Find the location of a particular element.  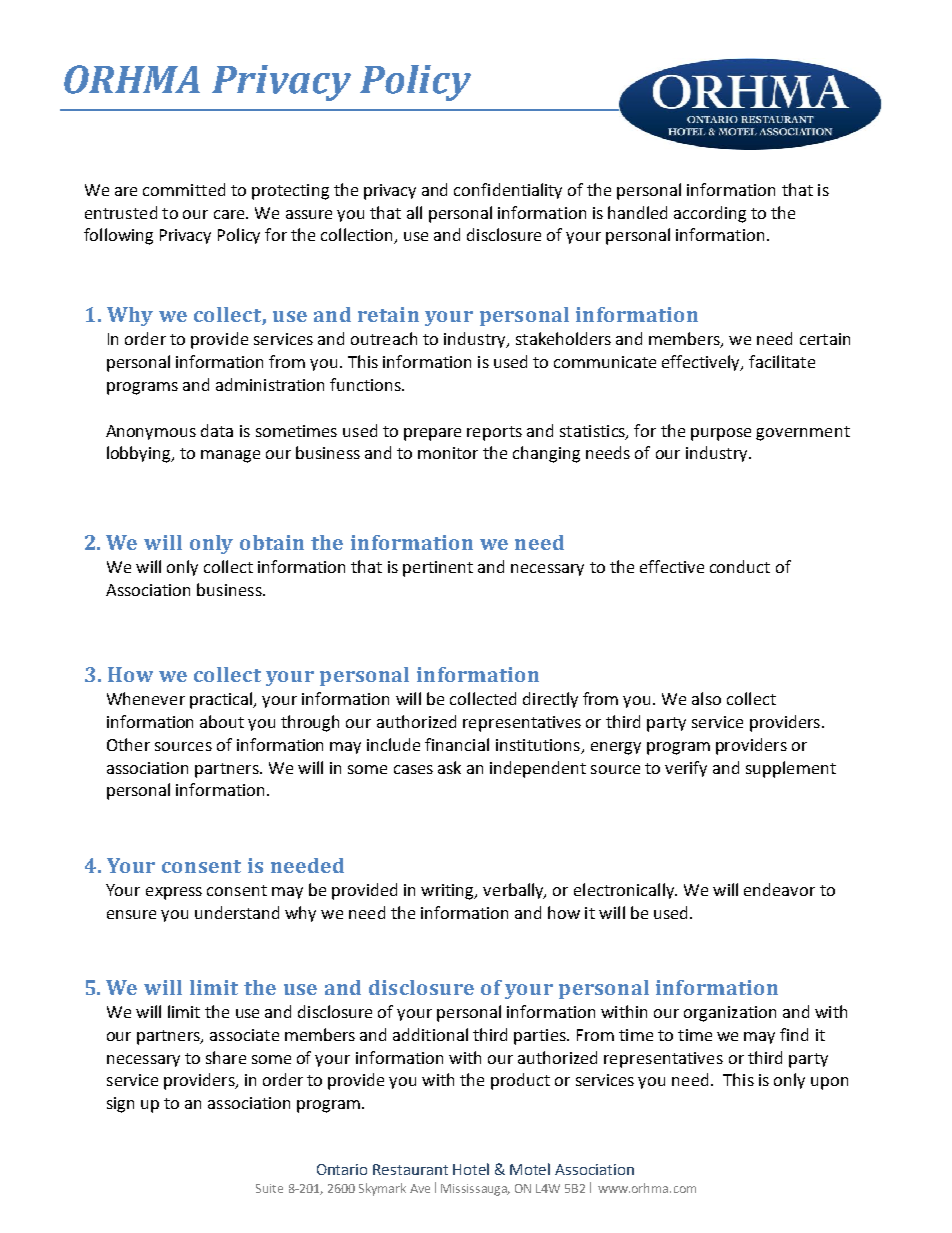

conduct is located at coordinates (740, 566).
